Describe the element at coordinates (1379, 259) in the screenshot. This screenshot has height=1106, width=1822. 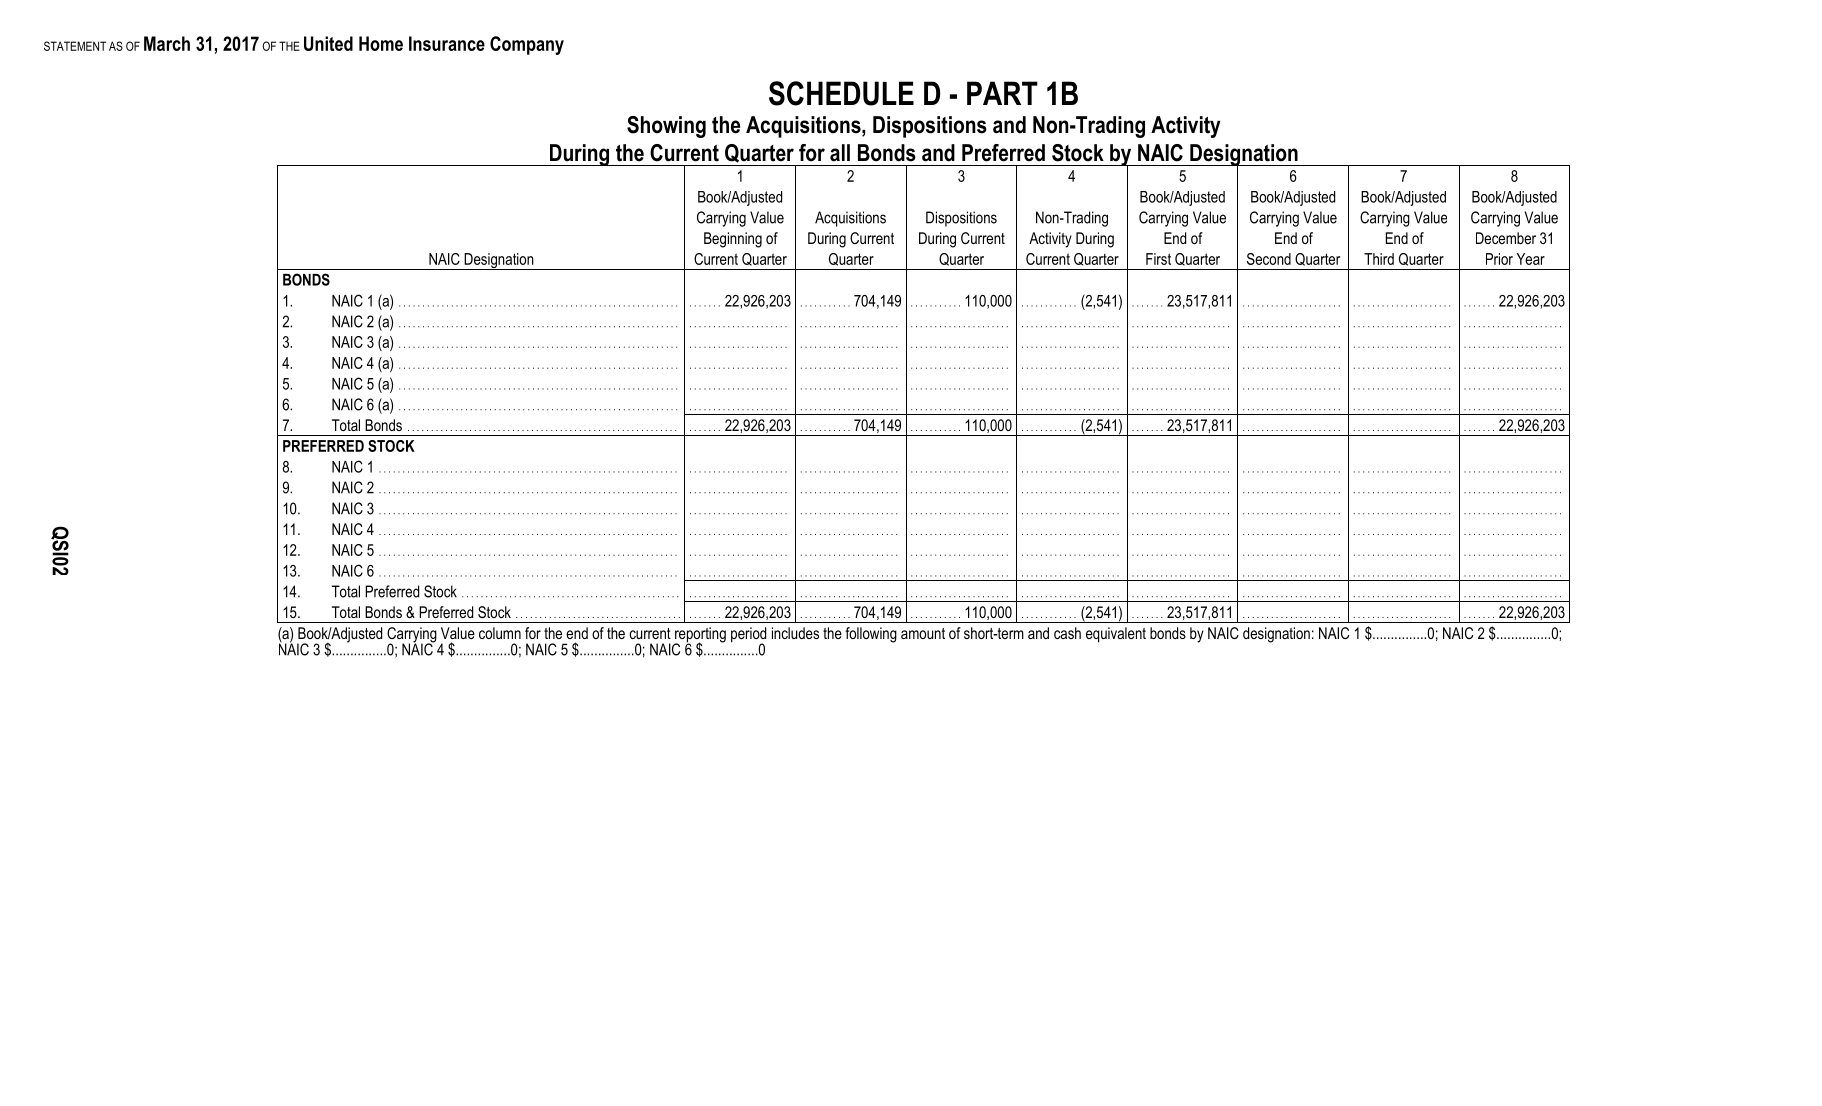
I see `Third` at that location.
